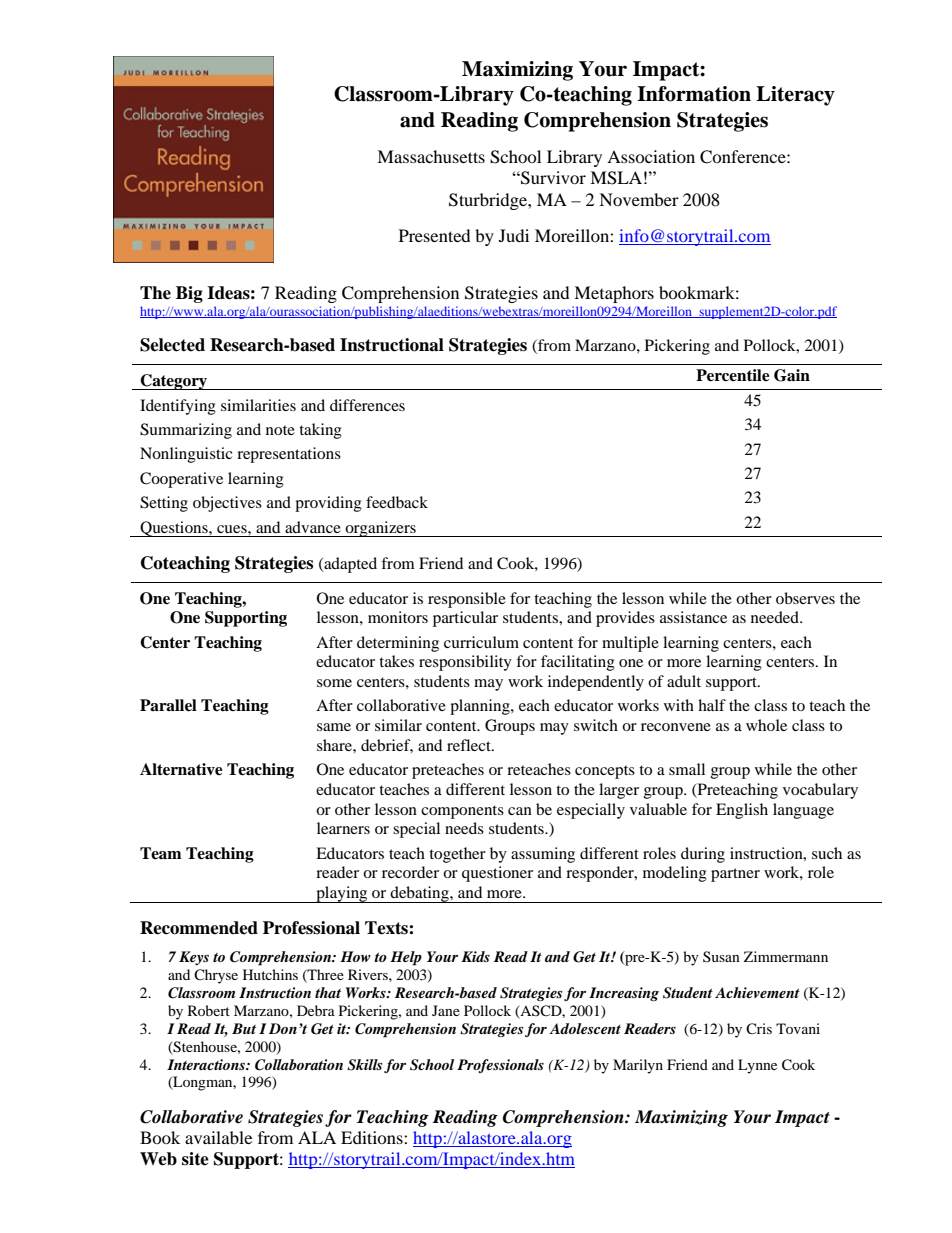 The height and width of the page is (1233, 952). Describe the element at coordinates (218, 1137) in the page. I see `available` at that location.
